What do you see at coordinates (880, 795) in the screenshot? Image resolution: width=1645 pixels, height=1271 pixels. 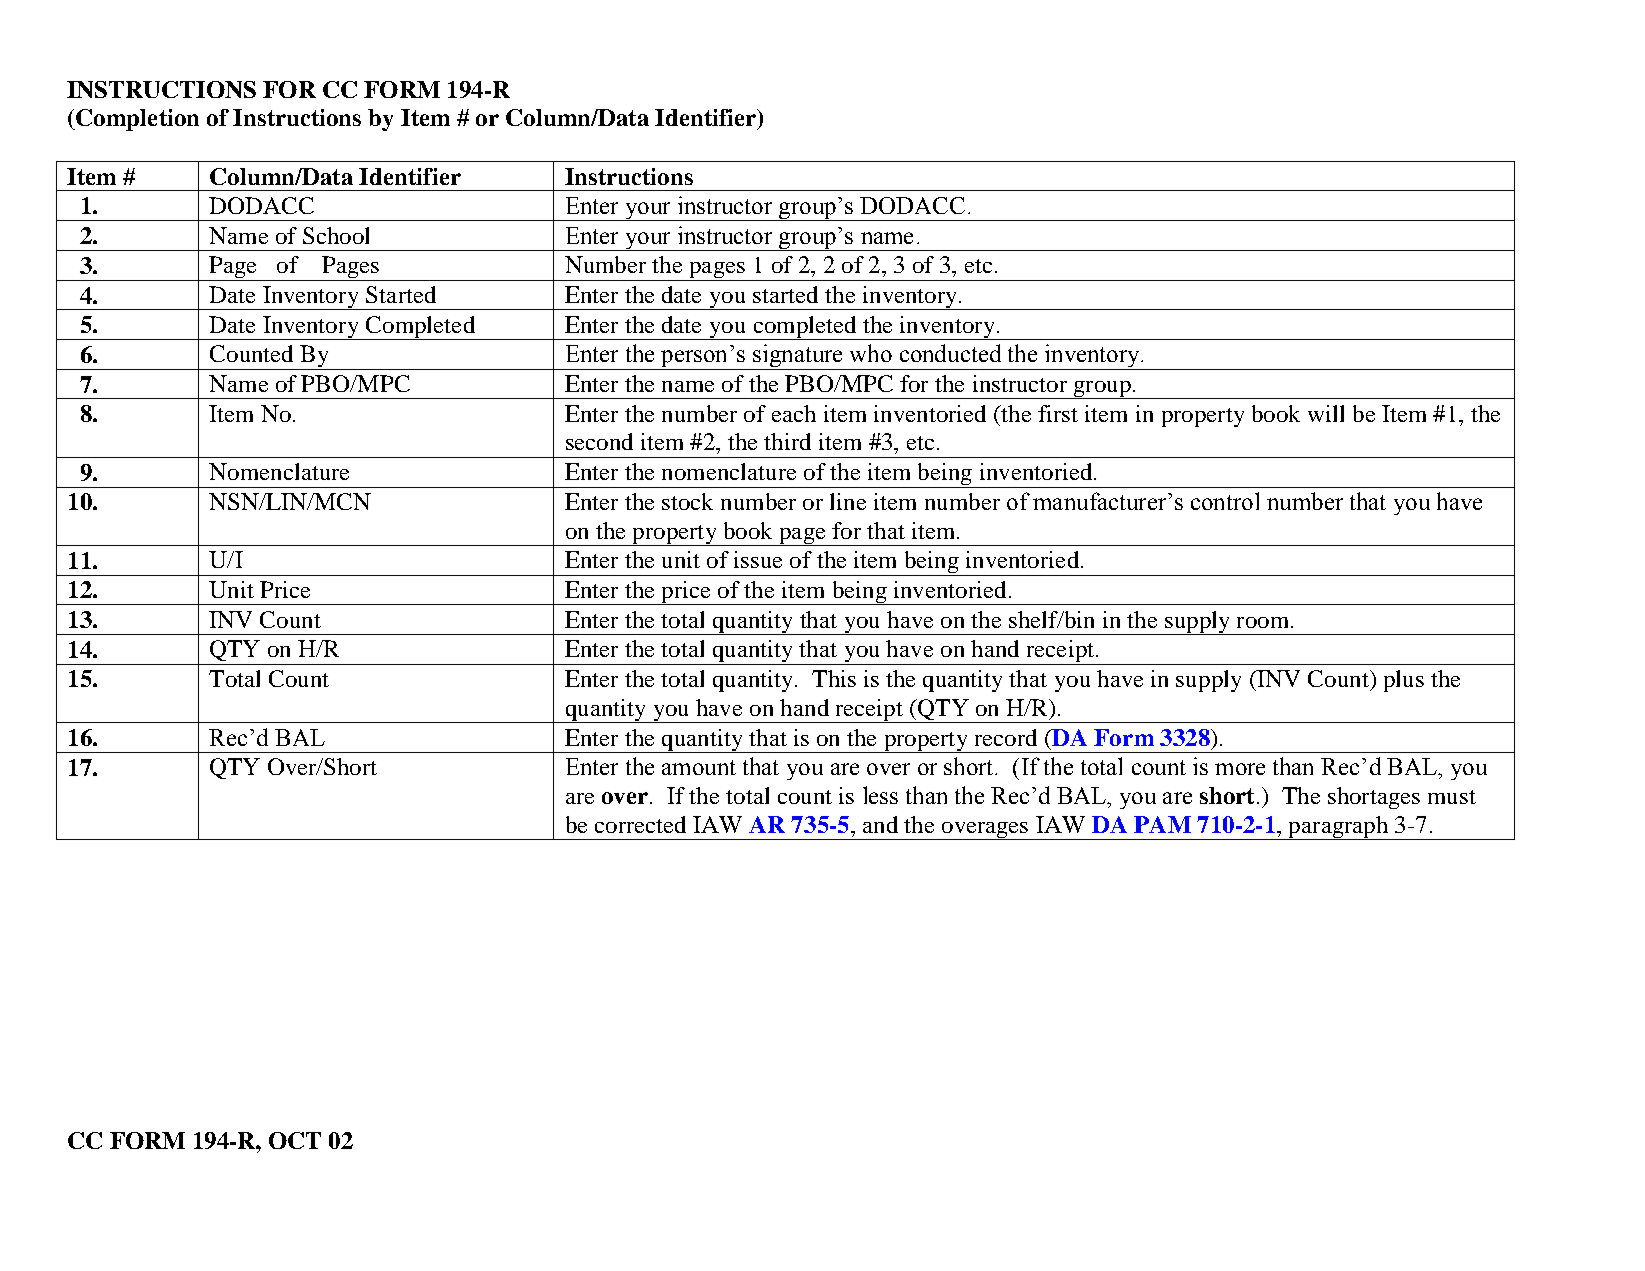 I see `less` at bounding box center [880, 795].
